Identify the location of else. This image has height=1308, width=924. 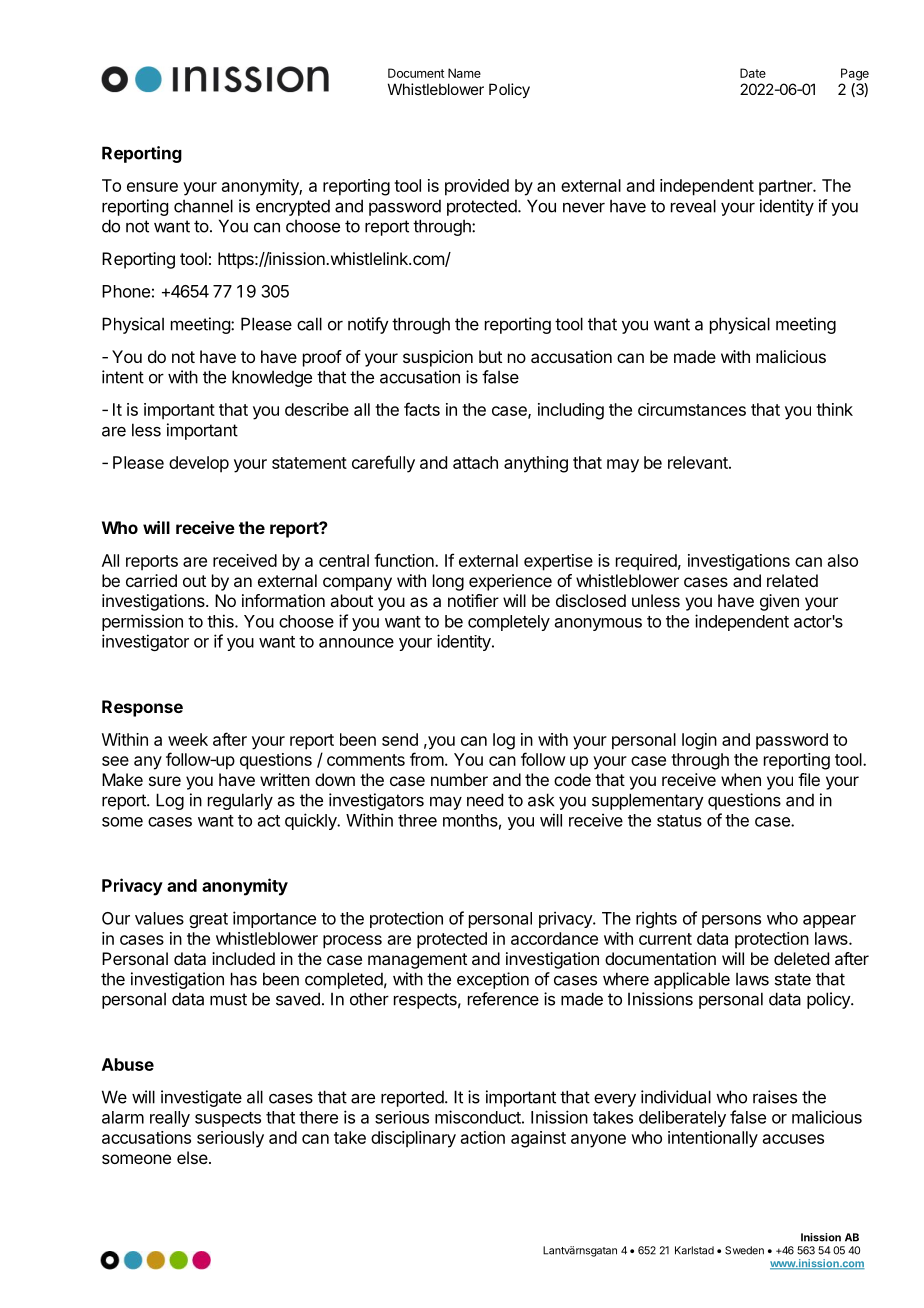
(193, 1157).
